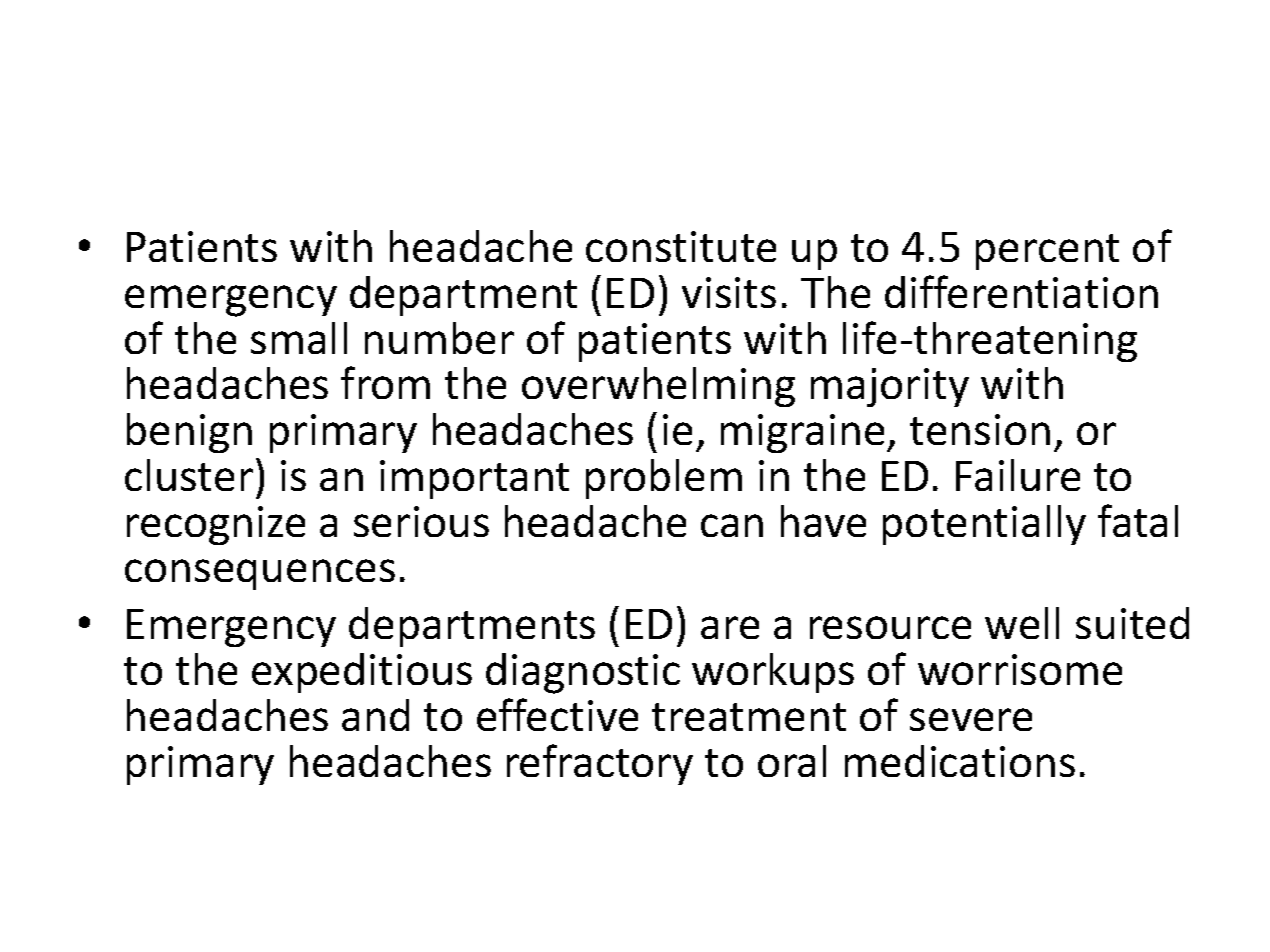  I want to click on and, so click(375, 715).
